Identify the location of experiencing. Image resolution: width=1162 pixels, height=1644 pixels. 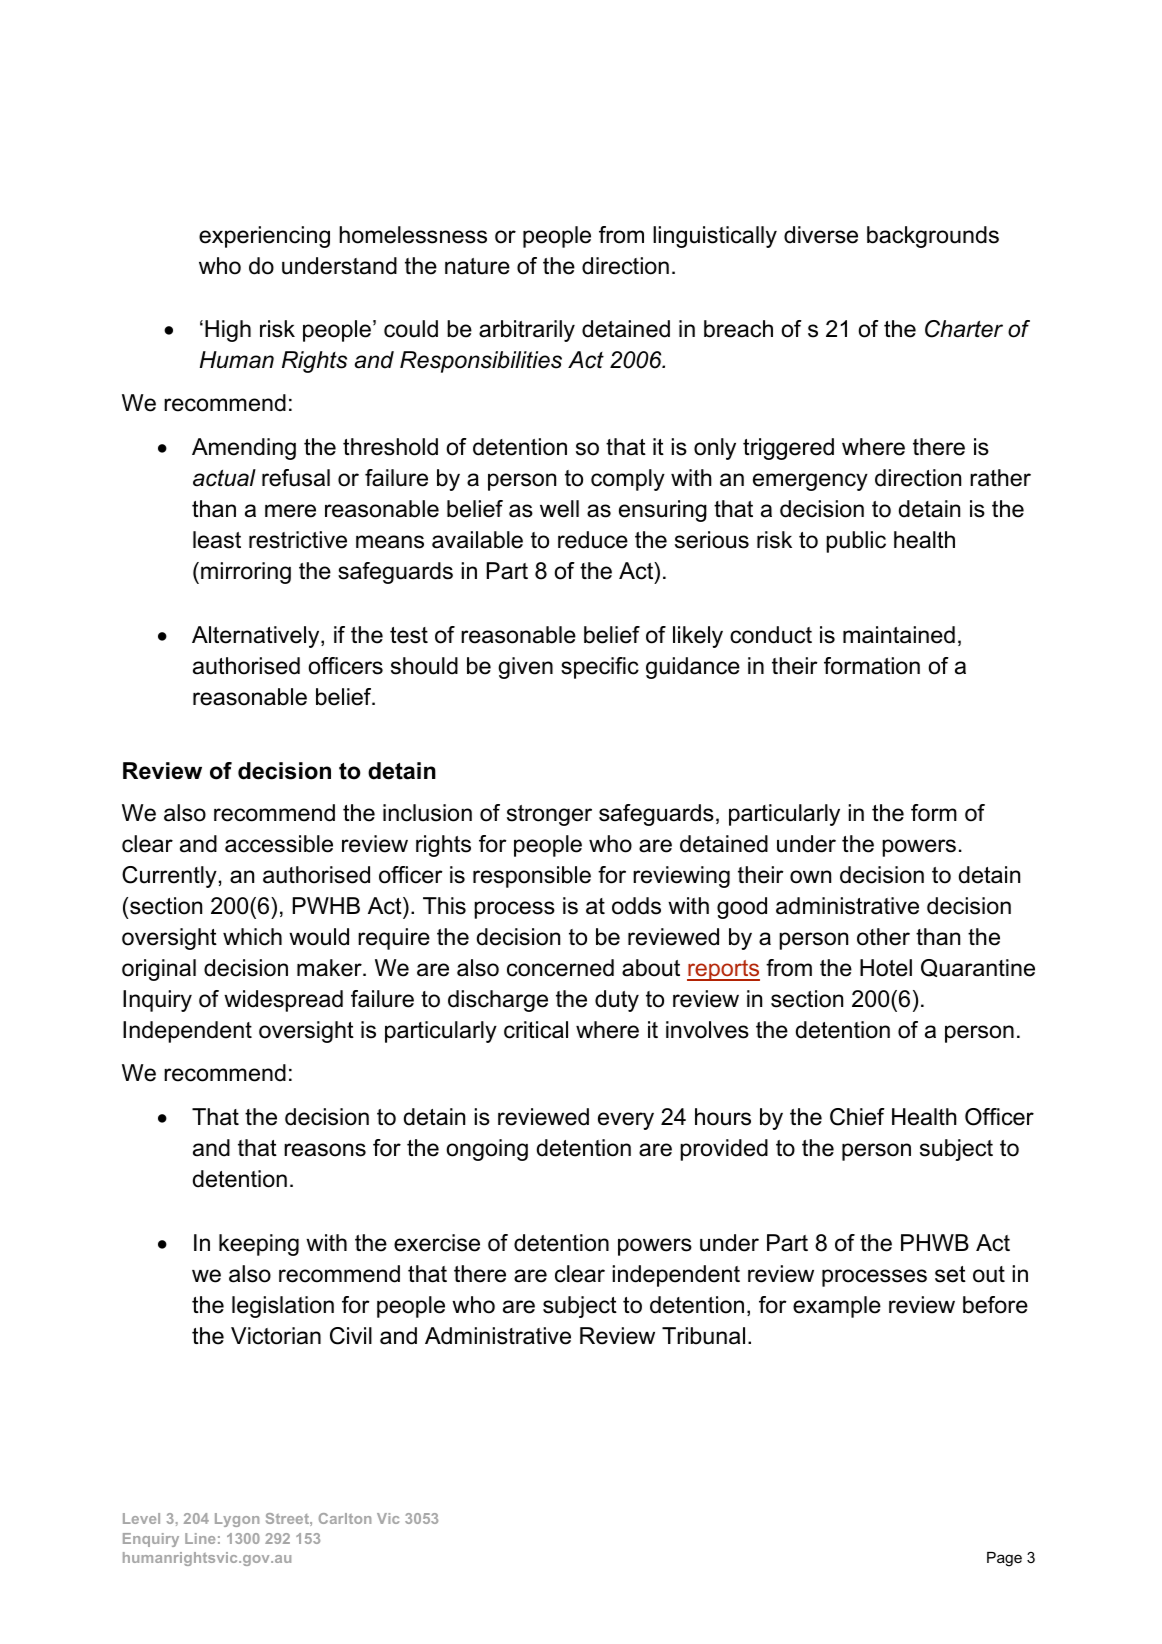
(264, 237).
